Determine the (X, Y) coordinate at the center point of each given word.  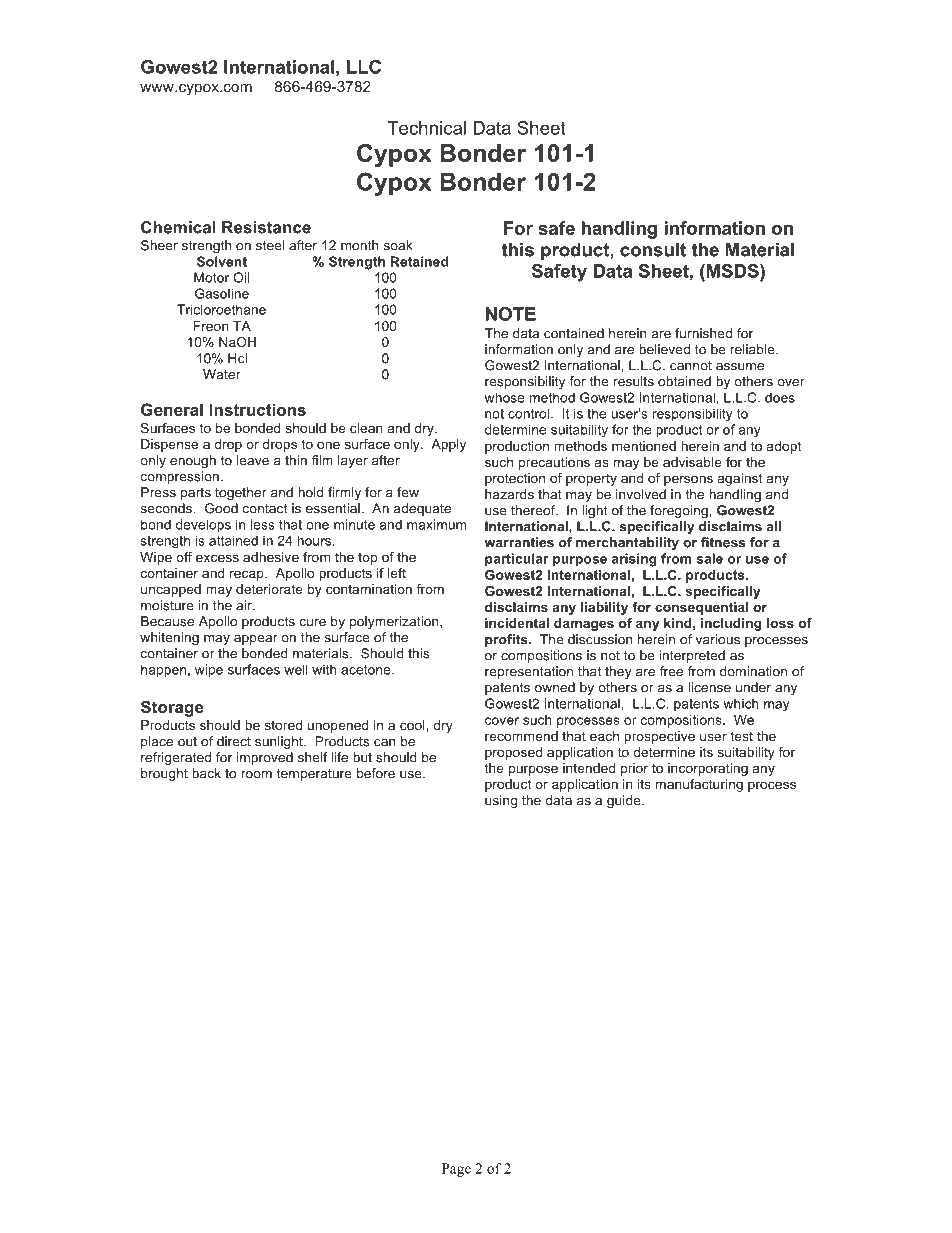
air (245, 605)
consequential (701, 608)
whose (504, 397)
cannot (691, 366)
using (501, 801)
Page (456, 1170)
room (256, 775)
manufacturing (699, 785)
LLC (364, 67)
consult (653, 250)
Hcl (237, 358)
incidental (517, 623)
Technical (426, 128)
